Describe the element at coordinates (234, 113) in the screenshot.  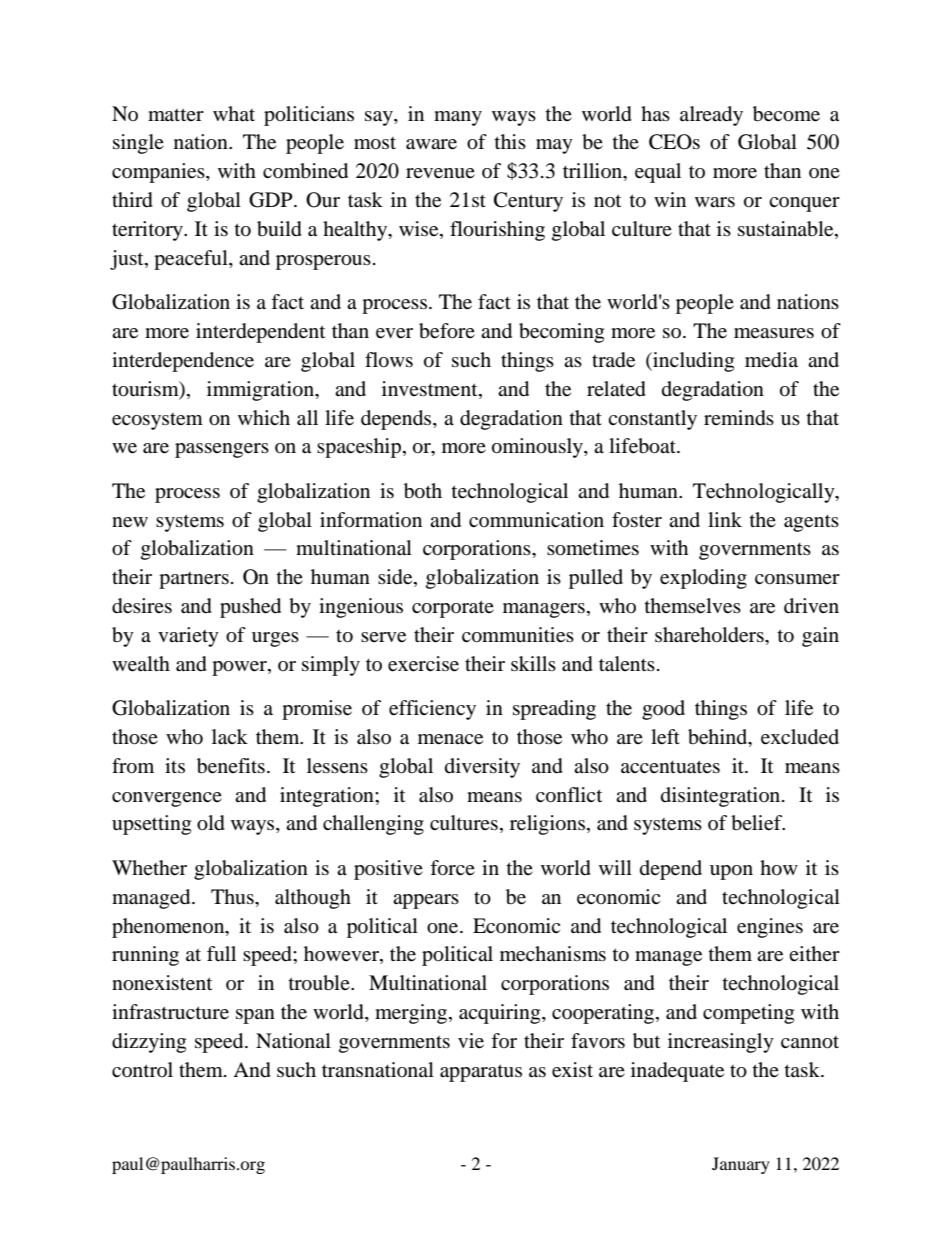
I see `what` at that location.
